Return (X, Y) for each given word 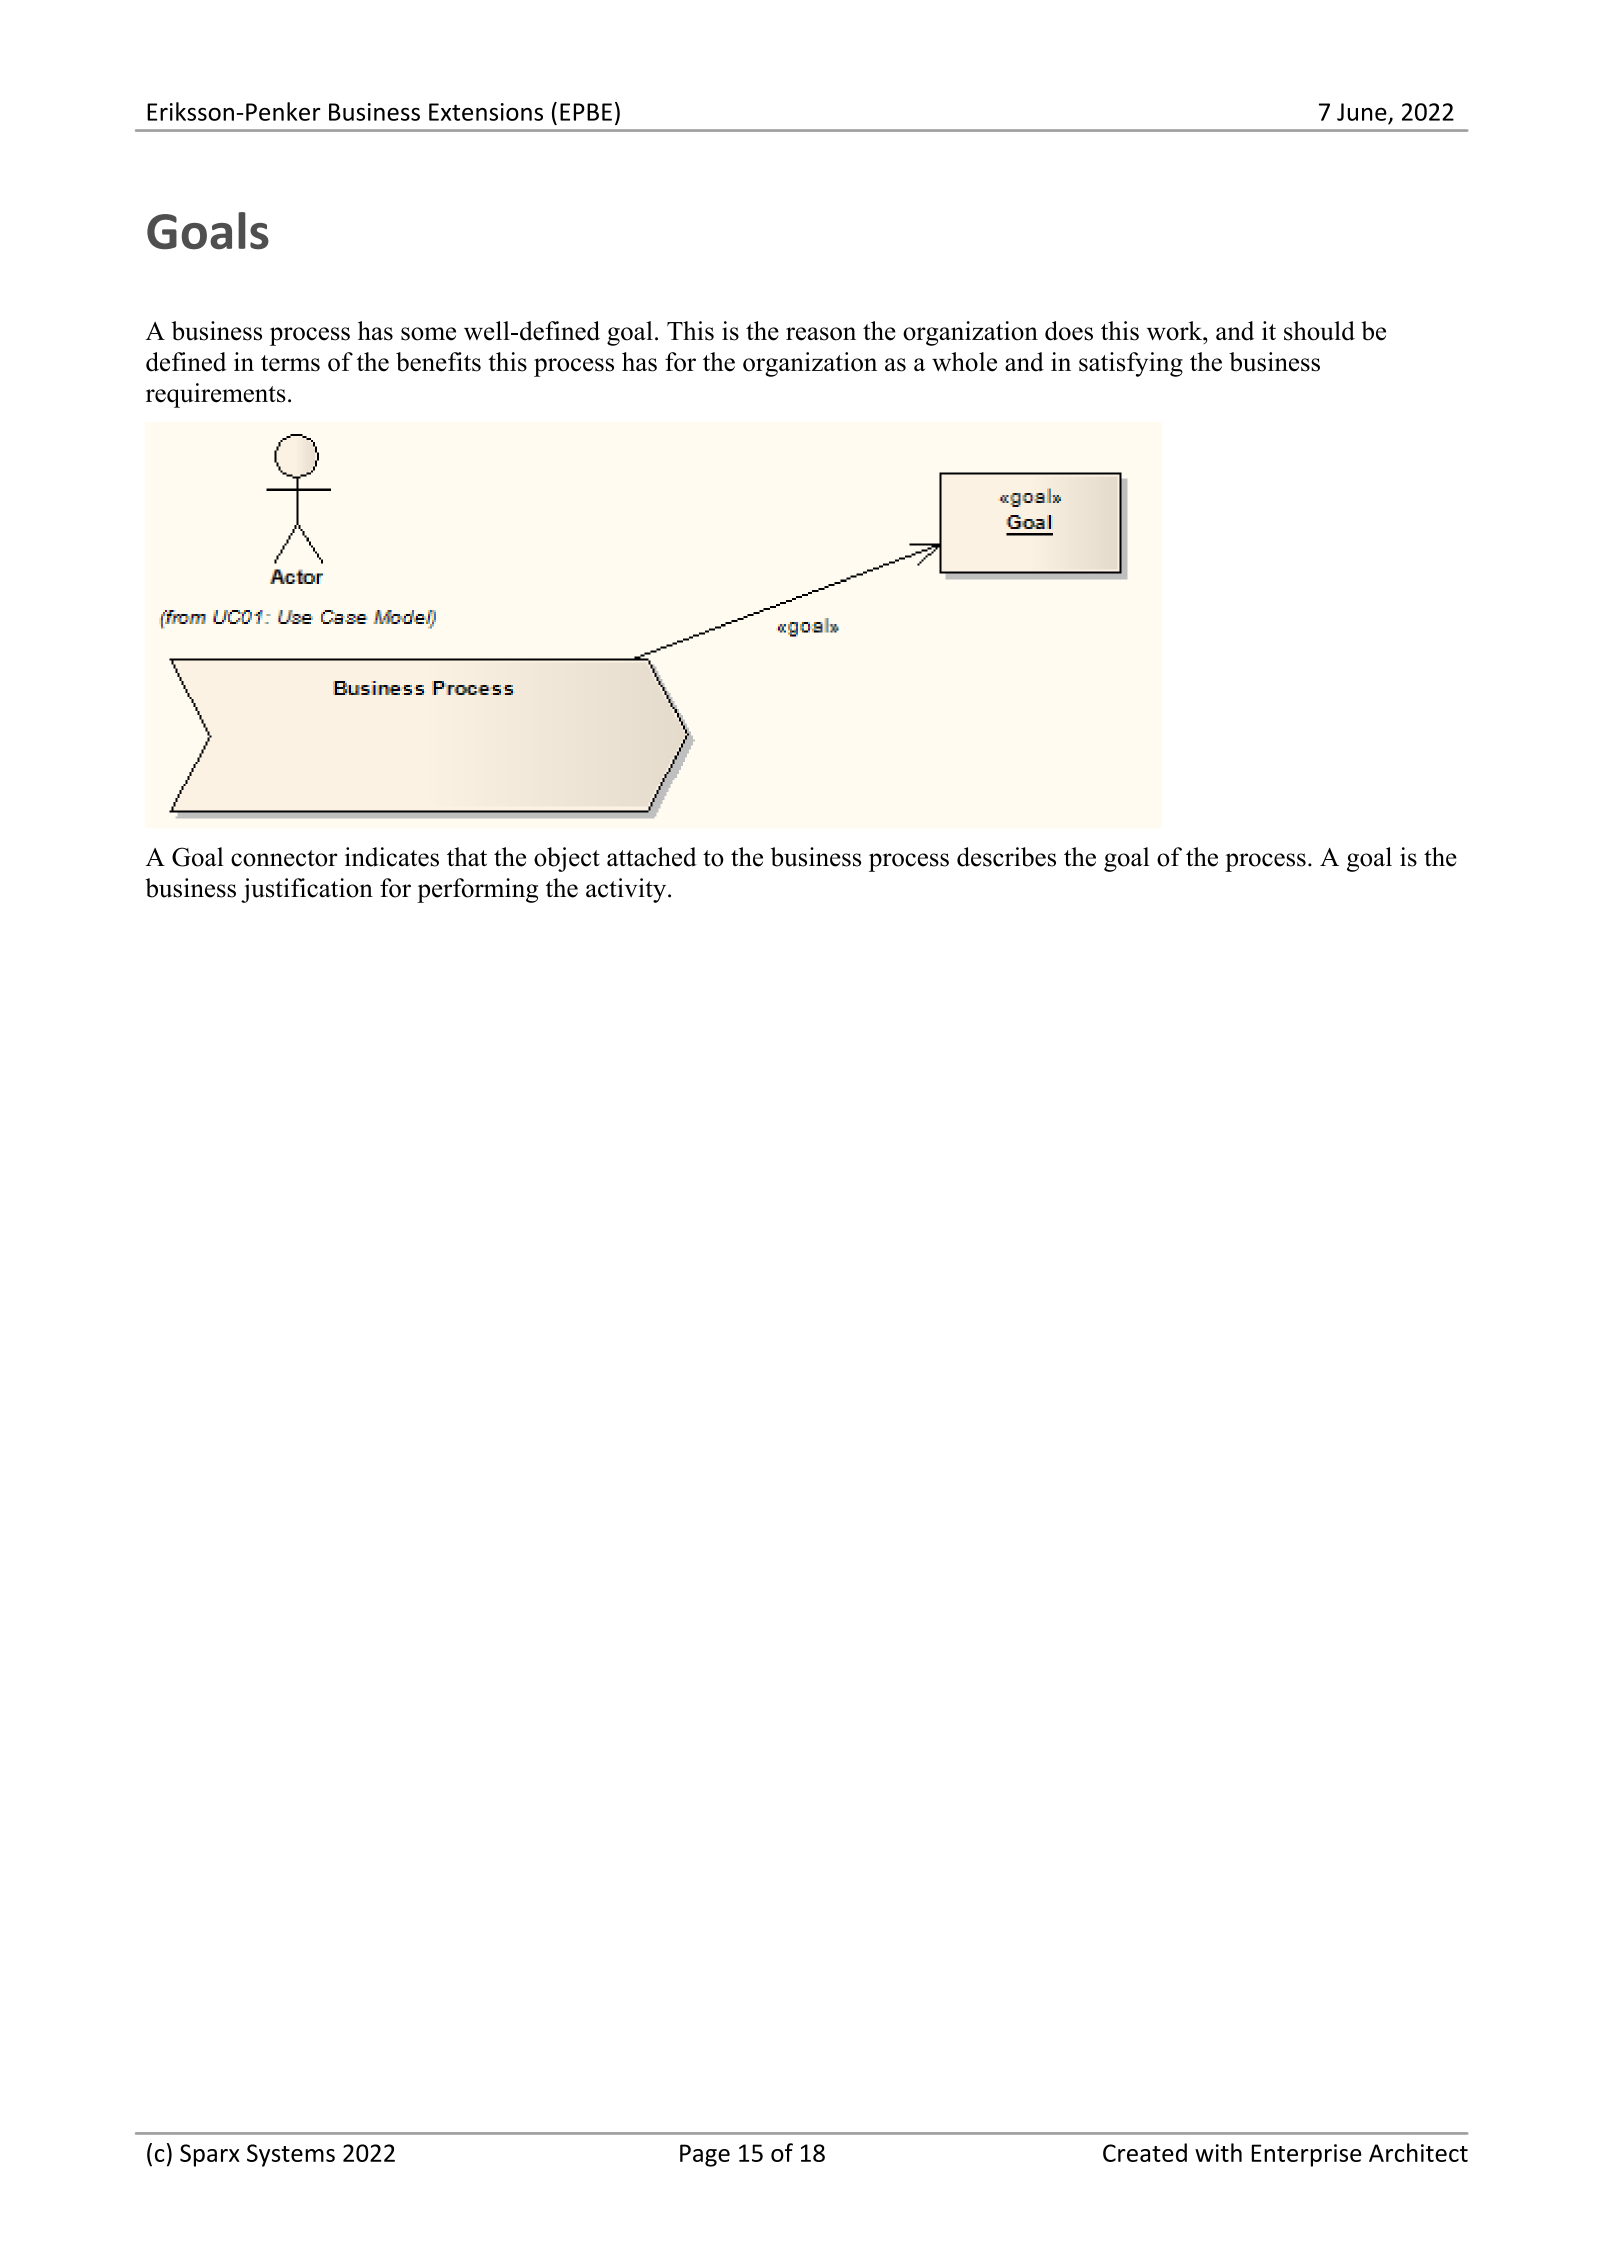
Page (705, 2155)
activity (627, 890)
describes (1006, 857)
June (1362, 112)
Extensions (486, 112)
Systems (291, 2155)
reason (821, 334)
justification (307, 890)
